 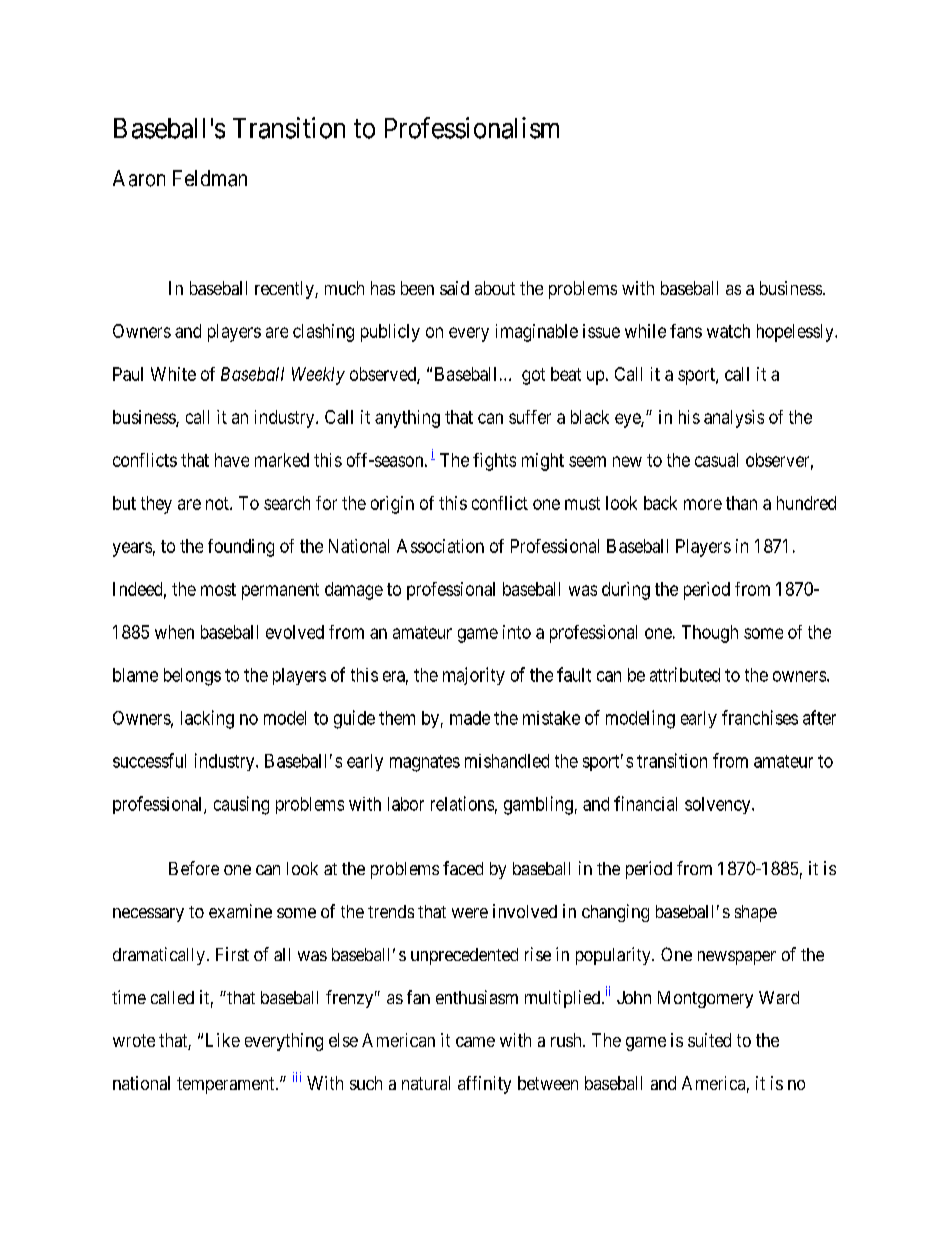 What do you see at coordinates (530, 417) in the screenshot?
I see `suffer` at bounding box center [530, 417].
